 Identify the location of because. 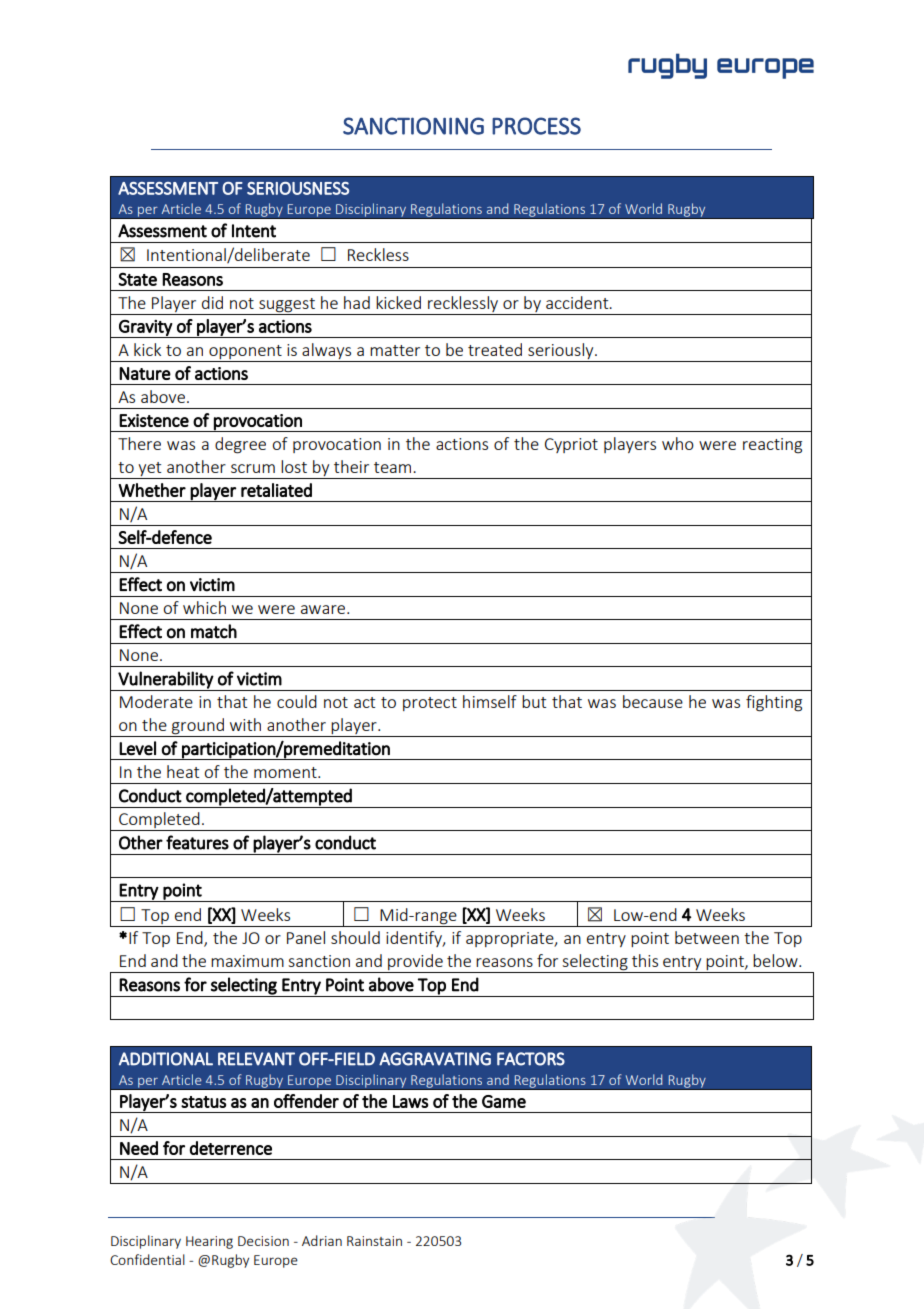
(653, 701).
